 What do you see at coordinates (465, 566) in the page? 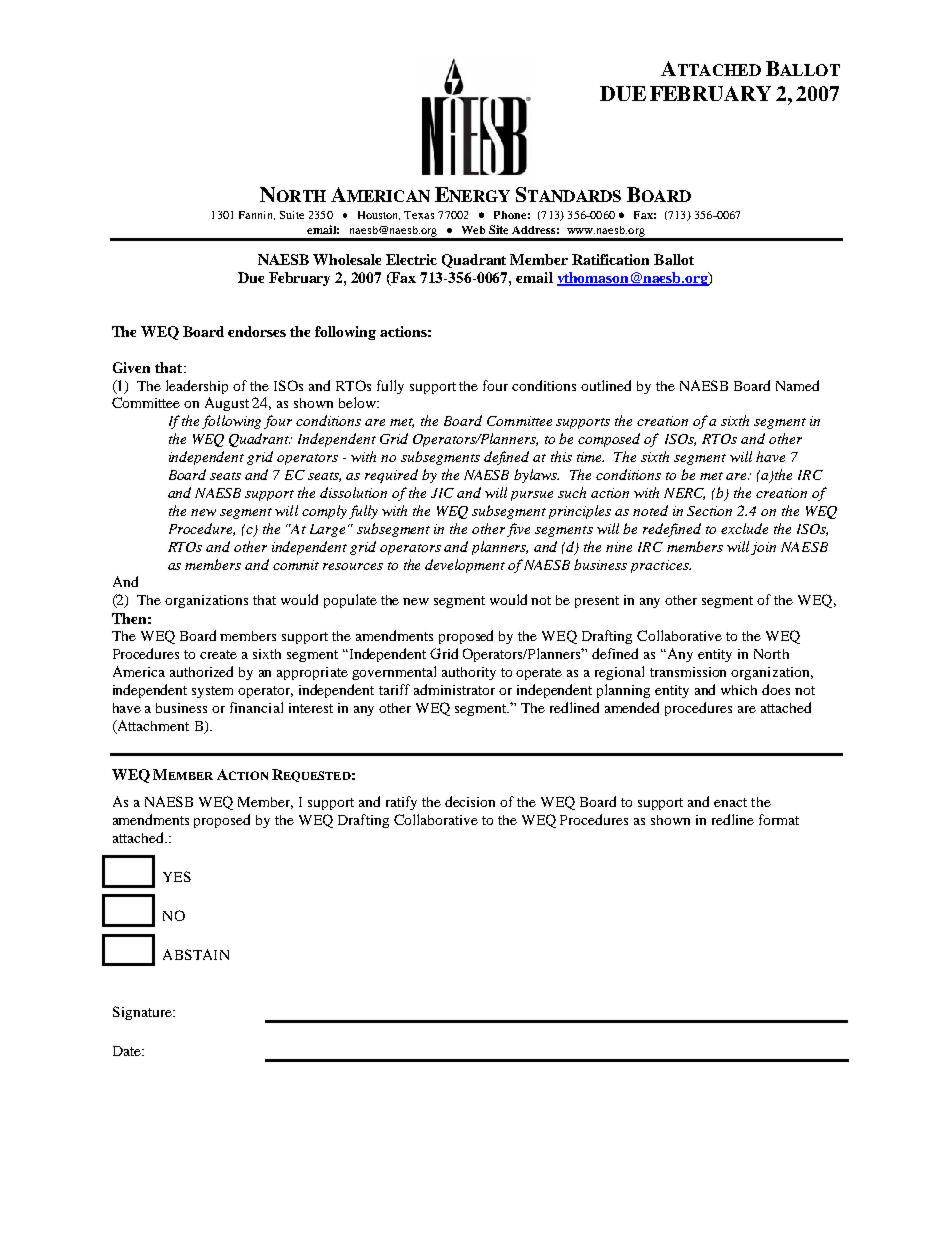
I see `development` at bounding box center [465, 566].
